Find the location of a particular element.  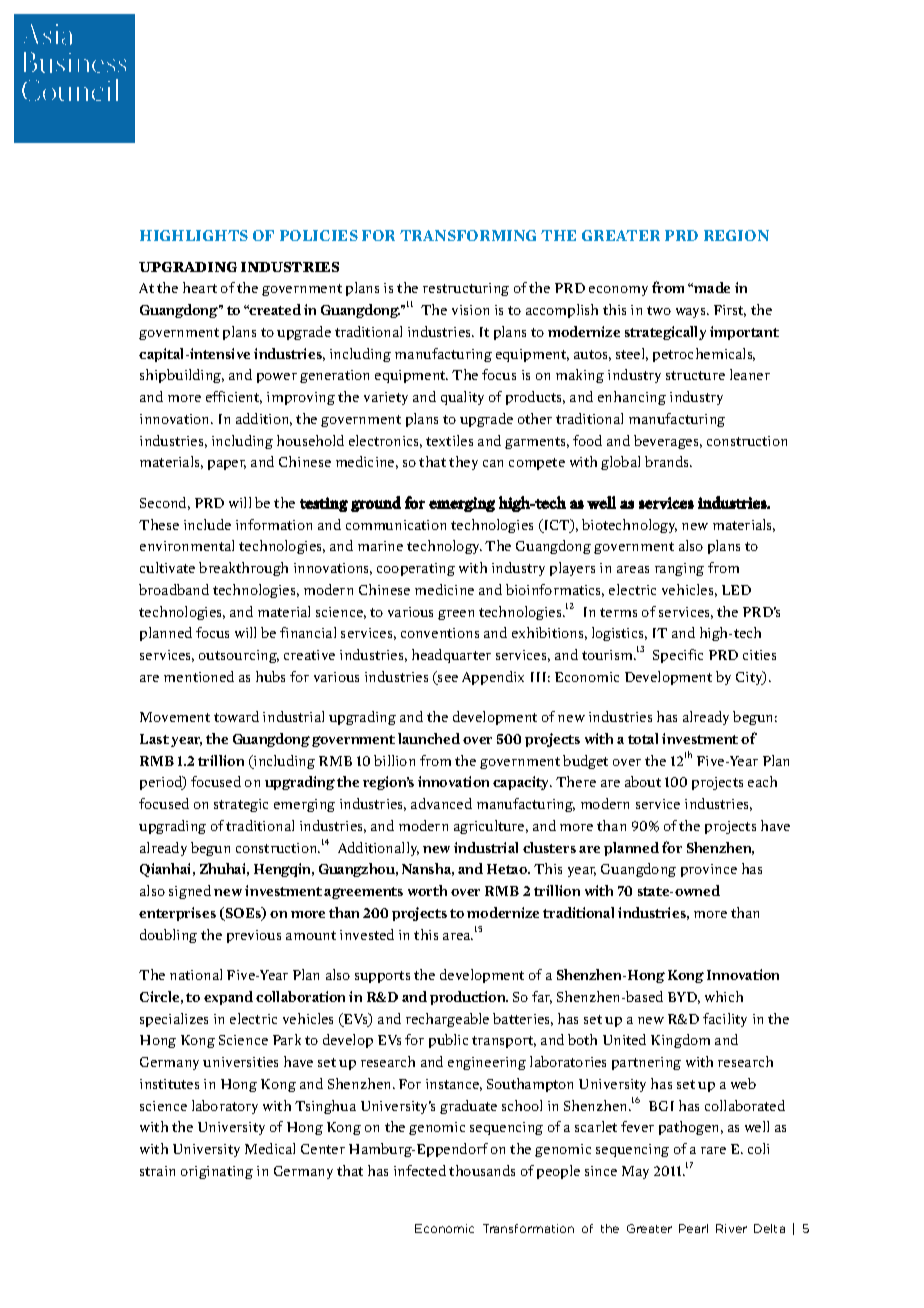

restructuring is located at coordinates (466, 289).
